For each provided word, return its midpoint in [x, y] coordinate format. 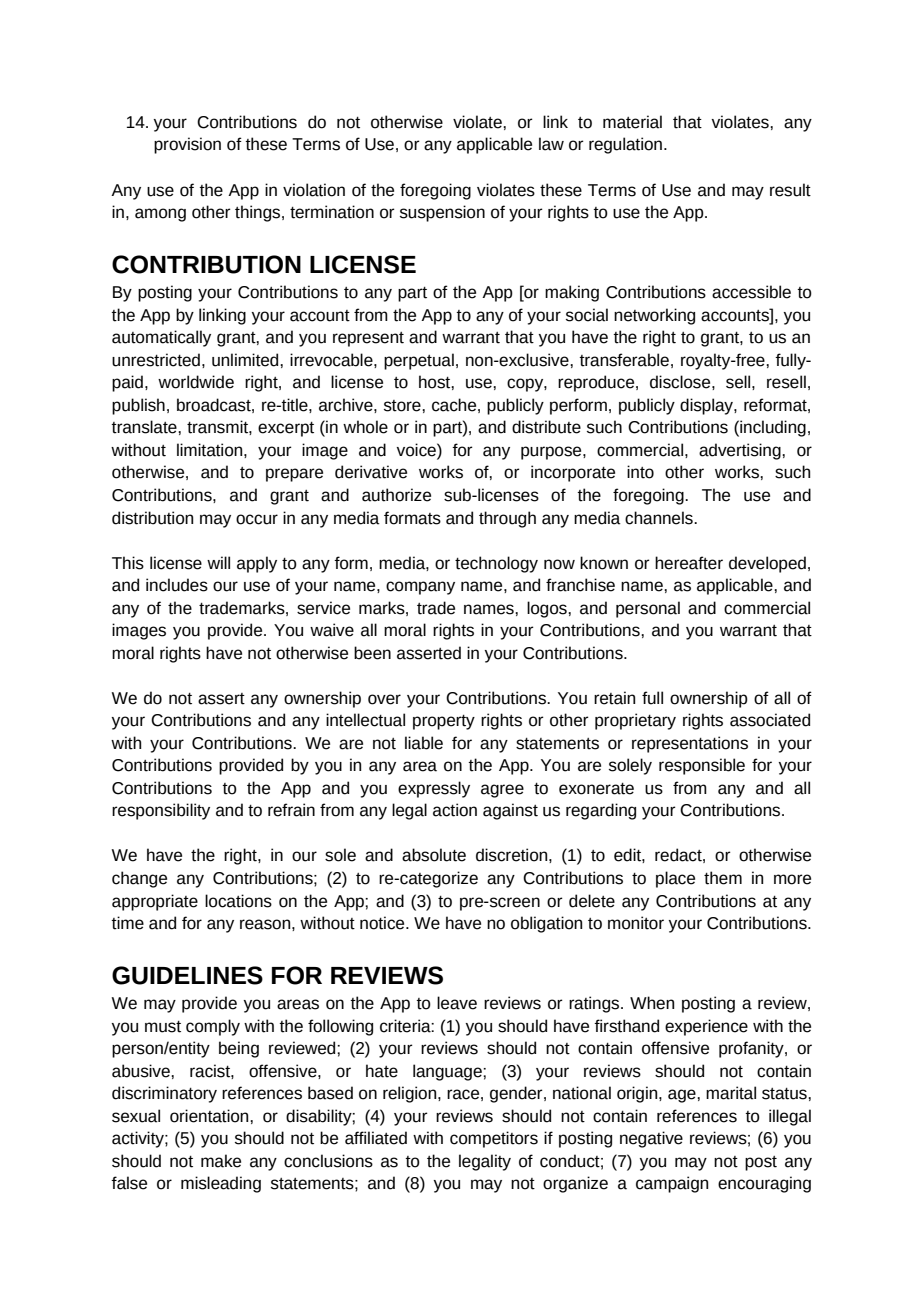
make [221, 1161]
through [507, 519]
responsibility [161, 811]
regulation [625, 145]
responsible [702, 766]
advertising [741, 451]
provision [187, 145]
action [455, 810]
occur [257, 519]
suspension [442, 213]
